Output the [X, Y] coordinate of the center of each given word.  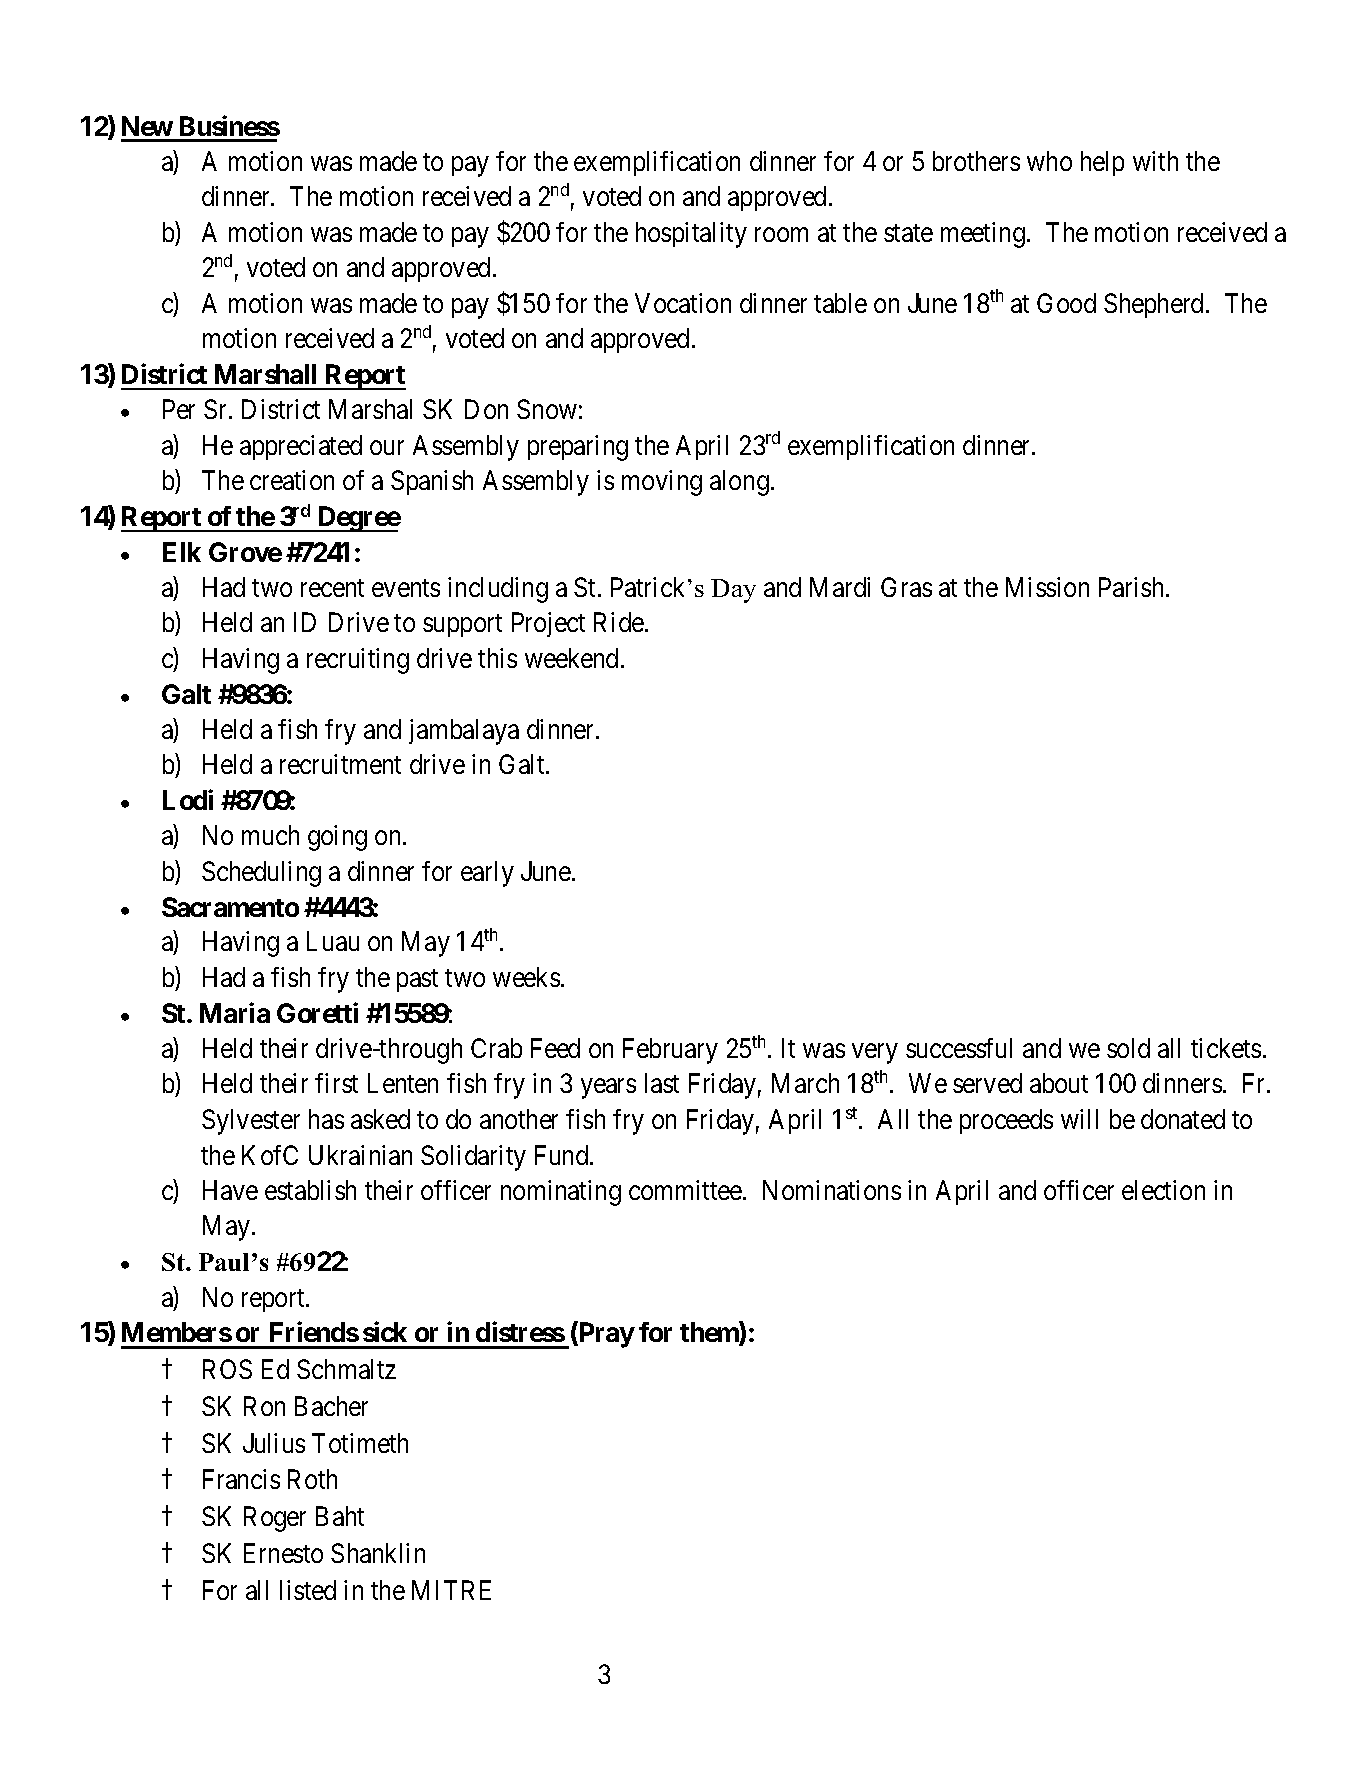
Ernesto [283, 1553]
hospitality [691, 235]
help [1102, 163]
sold [1128, 1048]
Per [179, 409]
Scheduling [261, 874]
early [487, 874]
